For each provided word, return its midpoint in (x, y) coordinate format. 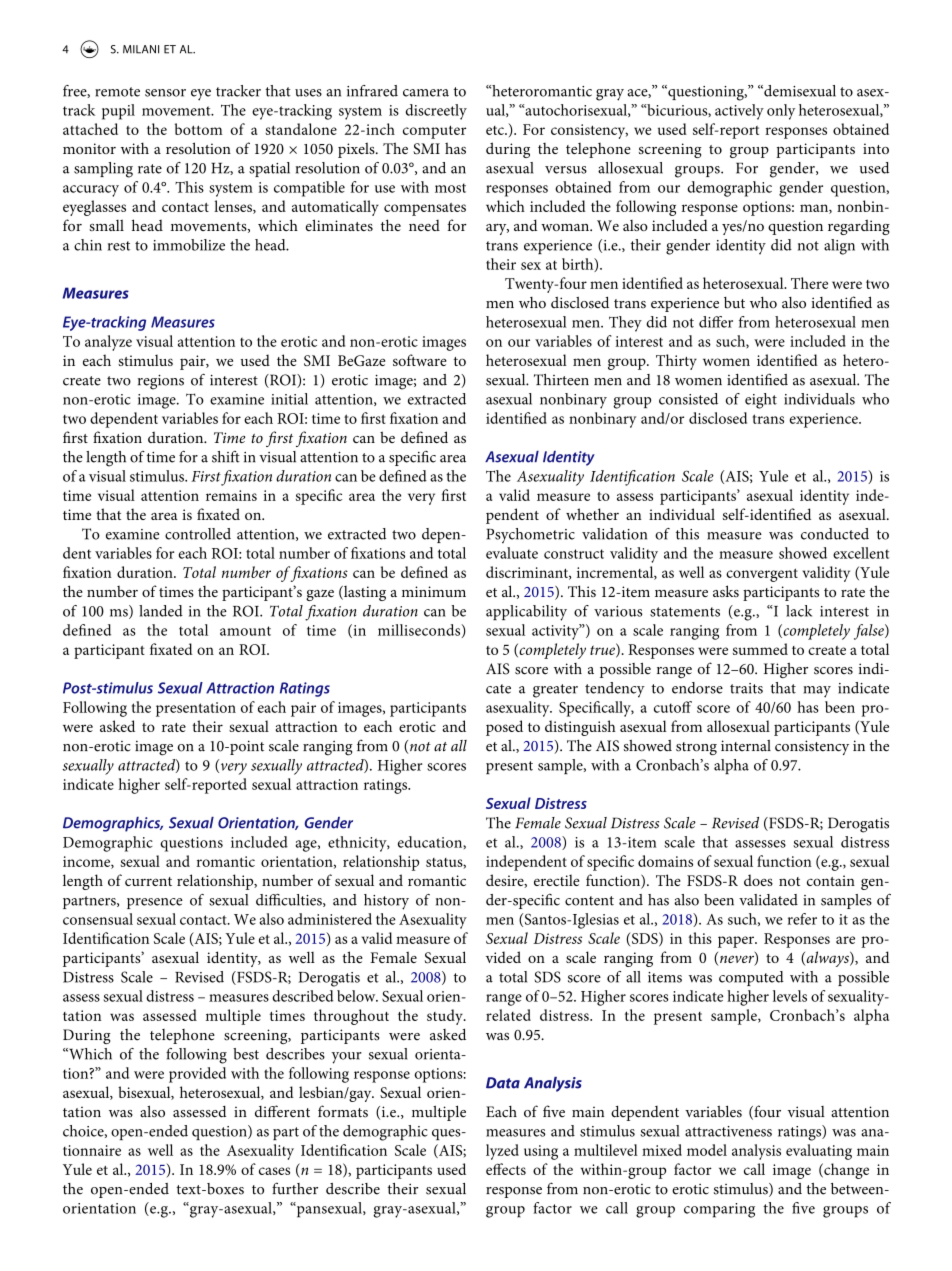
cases (274, 1171)
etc (496, 130)
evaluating (819, 1152)
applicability (526, 613)
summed (760, 649)
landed (161, 611)
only (781, 112)
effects (506, 1169)
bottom (199, 129)
